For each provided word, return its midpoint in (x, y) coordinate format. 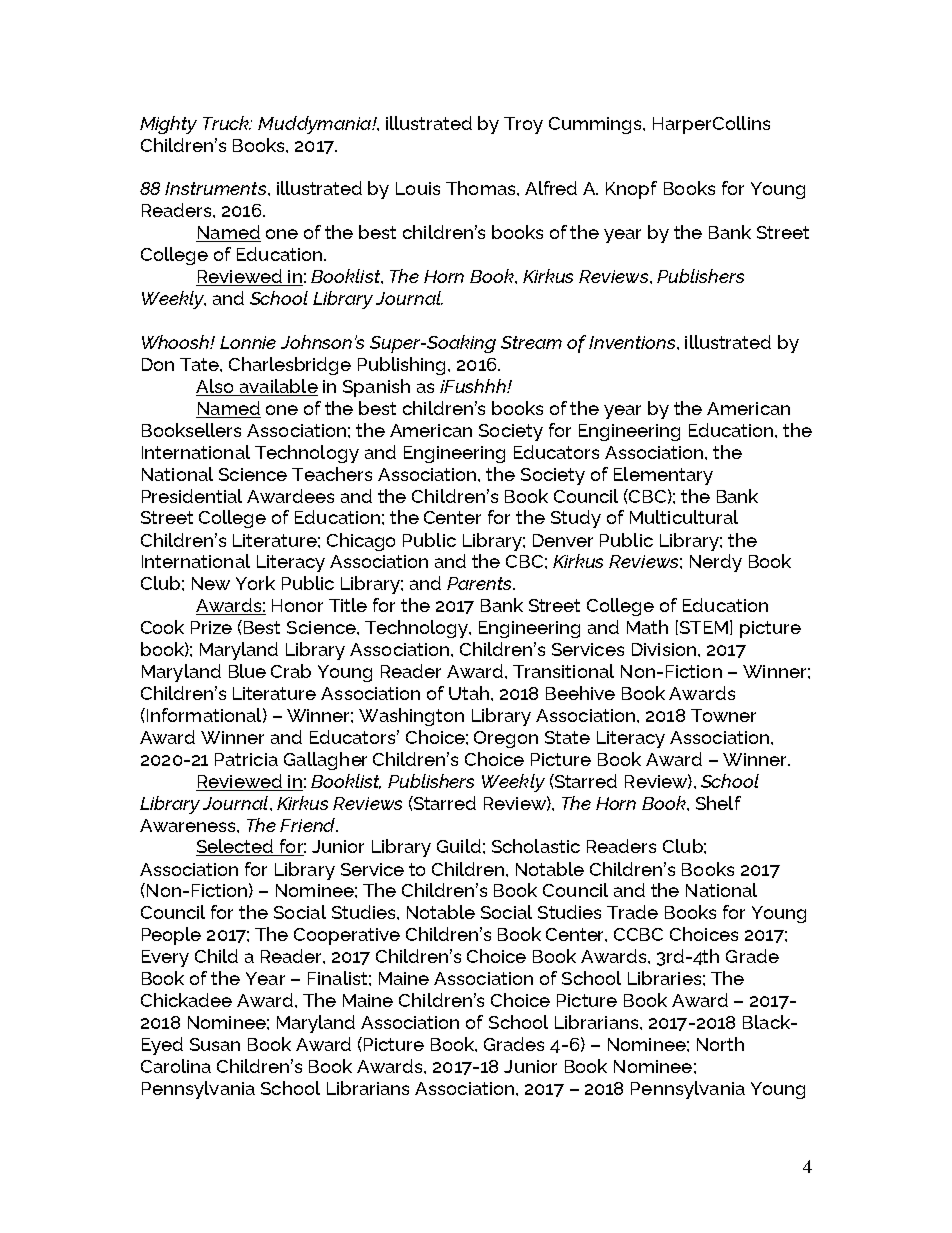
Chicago (361, 542)
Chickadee (186, 1000)
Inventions (633, 342)
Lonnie (248, 342)
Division (664, 649)
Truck (227, 123)
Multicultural (684, 517)
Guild (459, 846)
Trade (632, 912)
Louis (418, 188)
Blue (247, 671)
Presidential (192, 496)
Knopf (631, 190)
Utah (470, 693)
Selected (236, 847)
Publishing (403, 366)
